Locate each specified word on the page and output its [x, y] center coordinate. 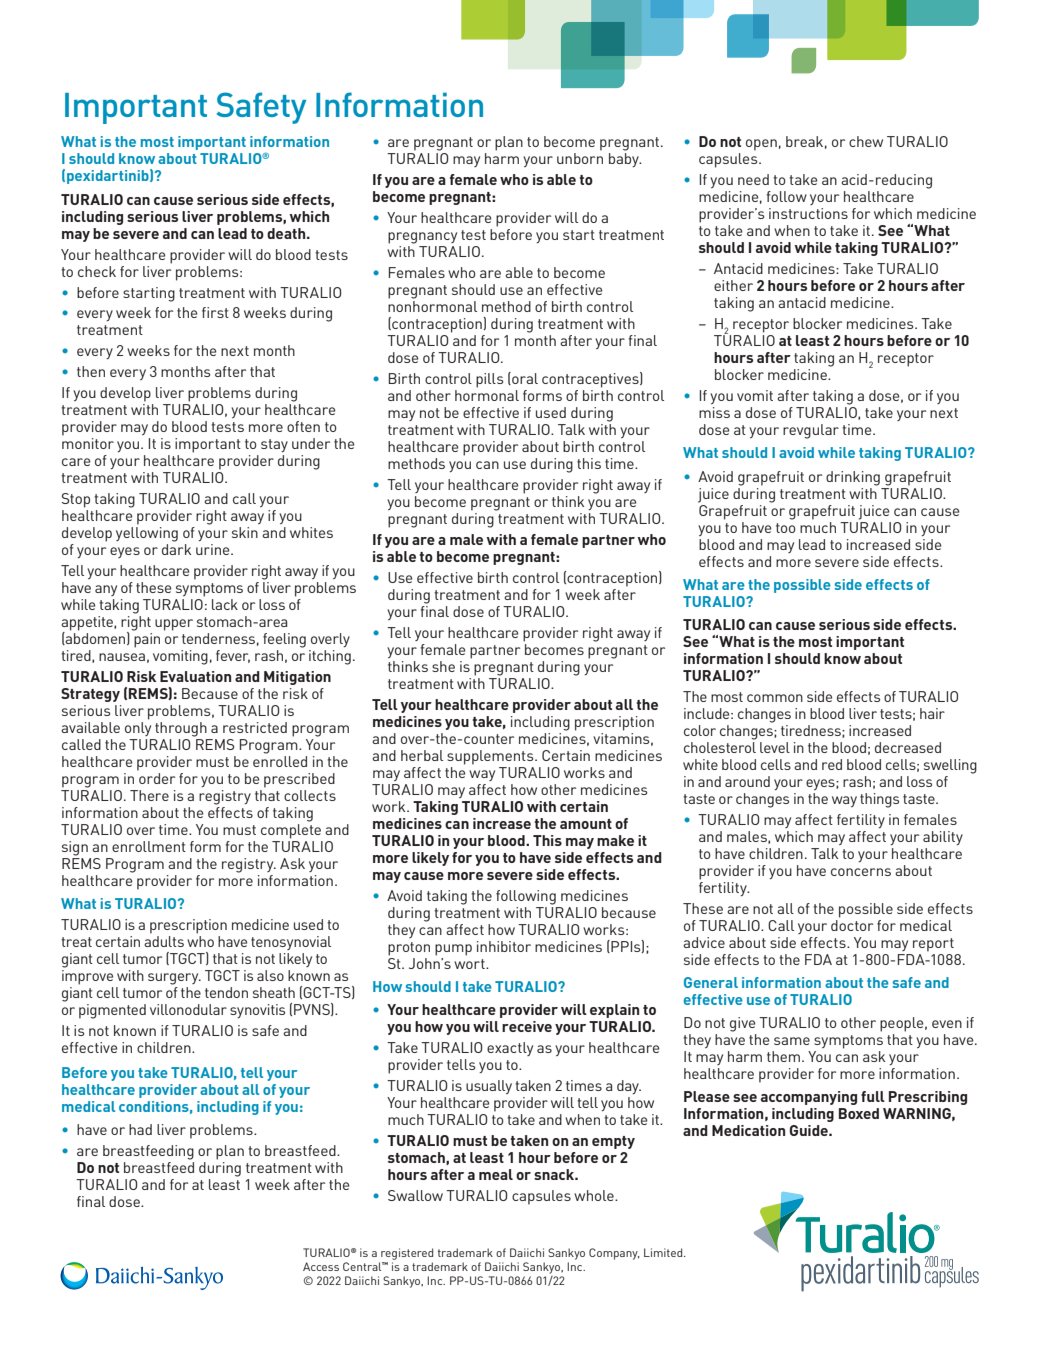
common [775, 698]
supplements [491, 757]
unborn [580, 158]
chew [866, 141]
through [181, 729]
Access [321, 1266]
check [97, 271]
